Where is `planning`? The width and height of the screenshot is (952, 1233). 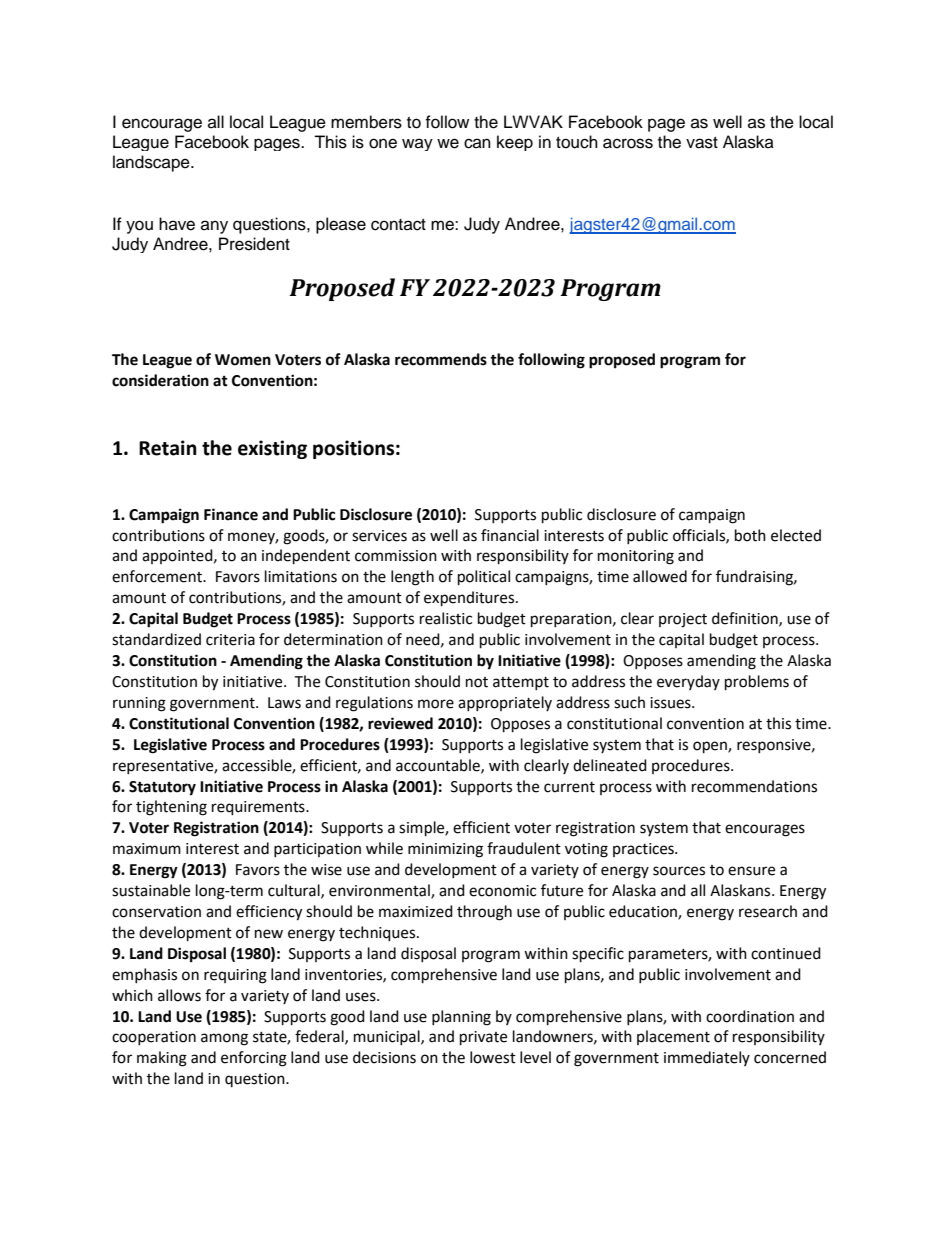 planning is located at coordinates (461, 1018).
